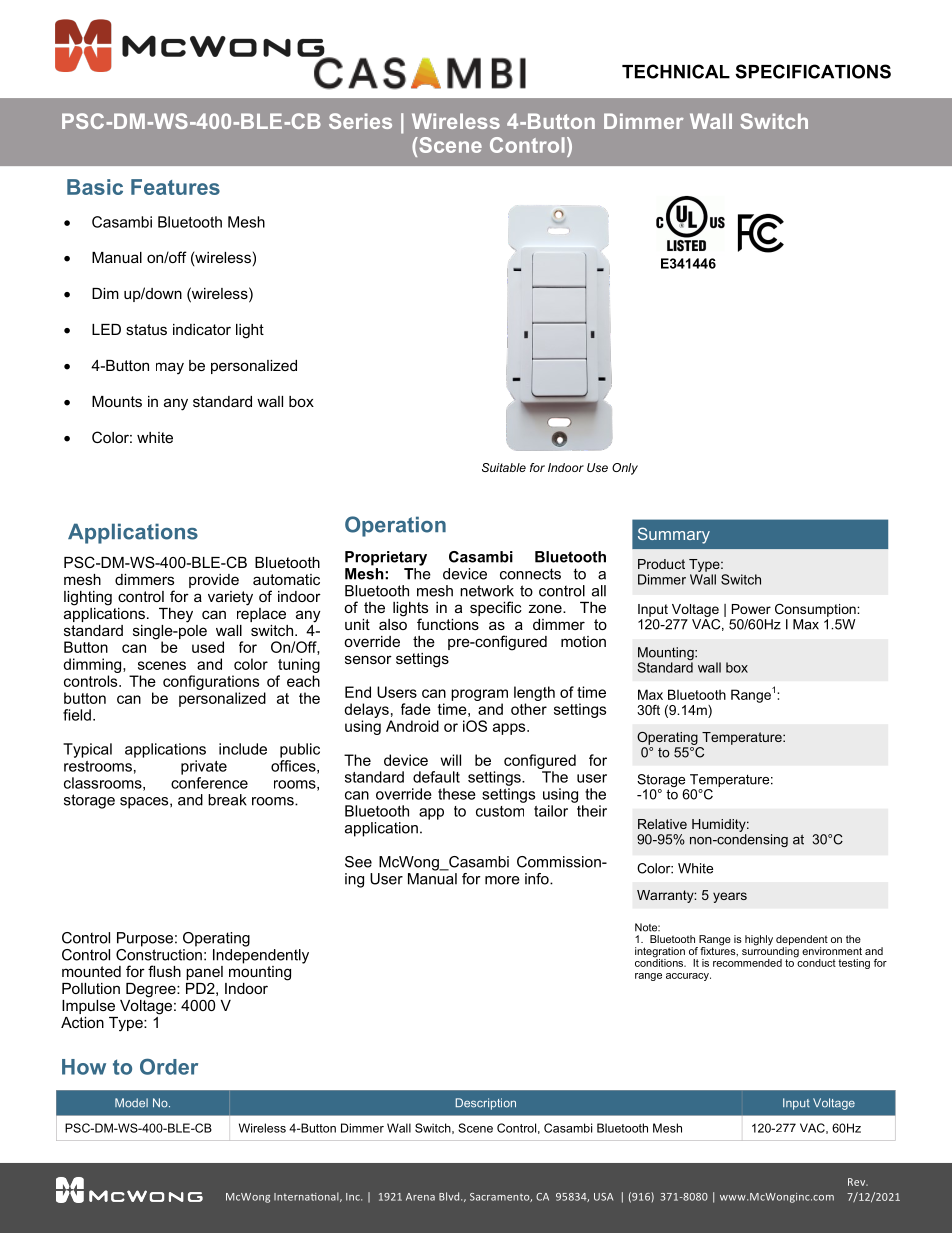 The height and width of the document is (1233, 952). What do you see at coordinates (360, 121) in the document?
I see `Series` at bounding box center [360, 121].
